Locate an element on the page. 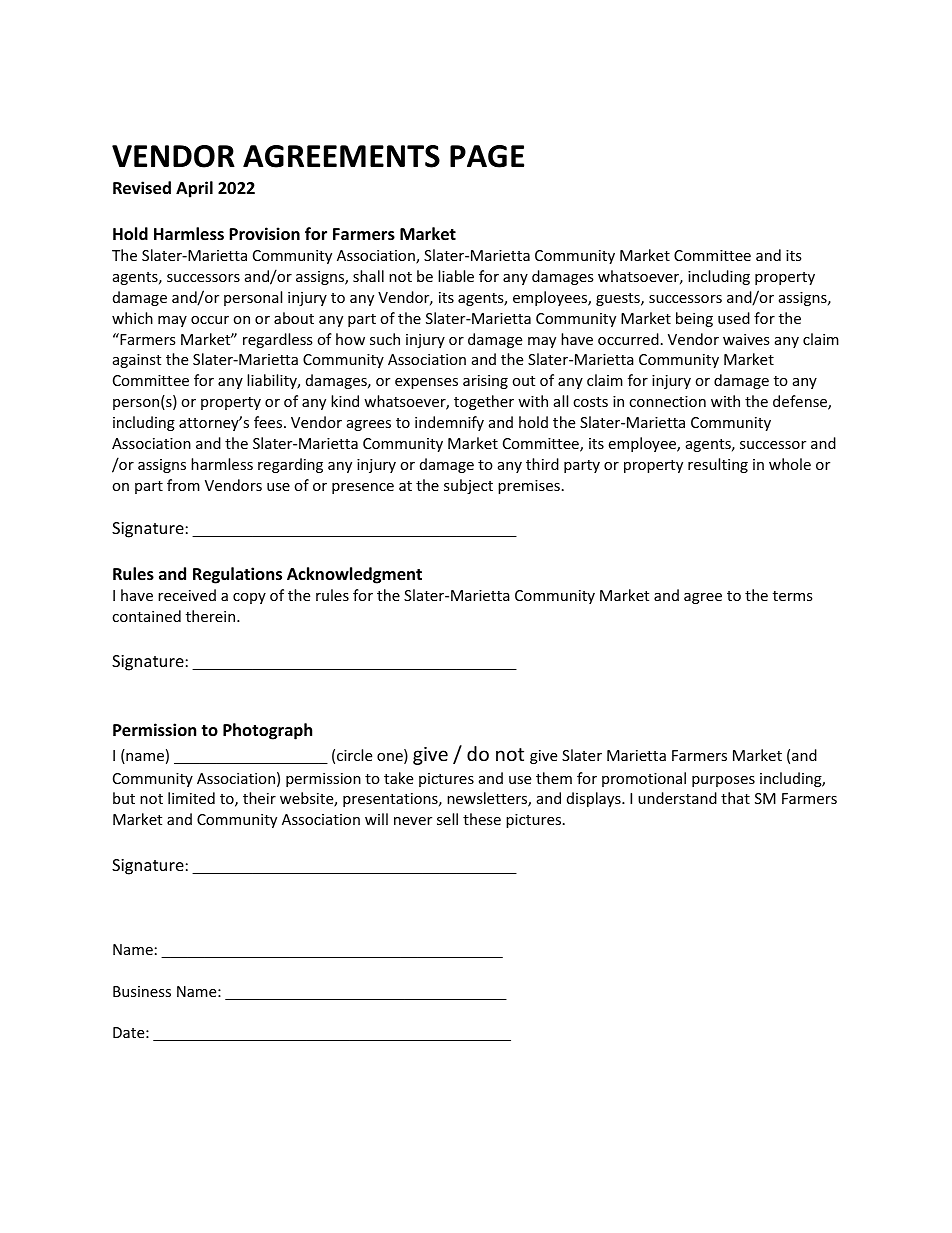 The image size is (952, 1233). sell is located at coordinates (447, 819).
